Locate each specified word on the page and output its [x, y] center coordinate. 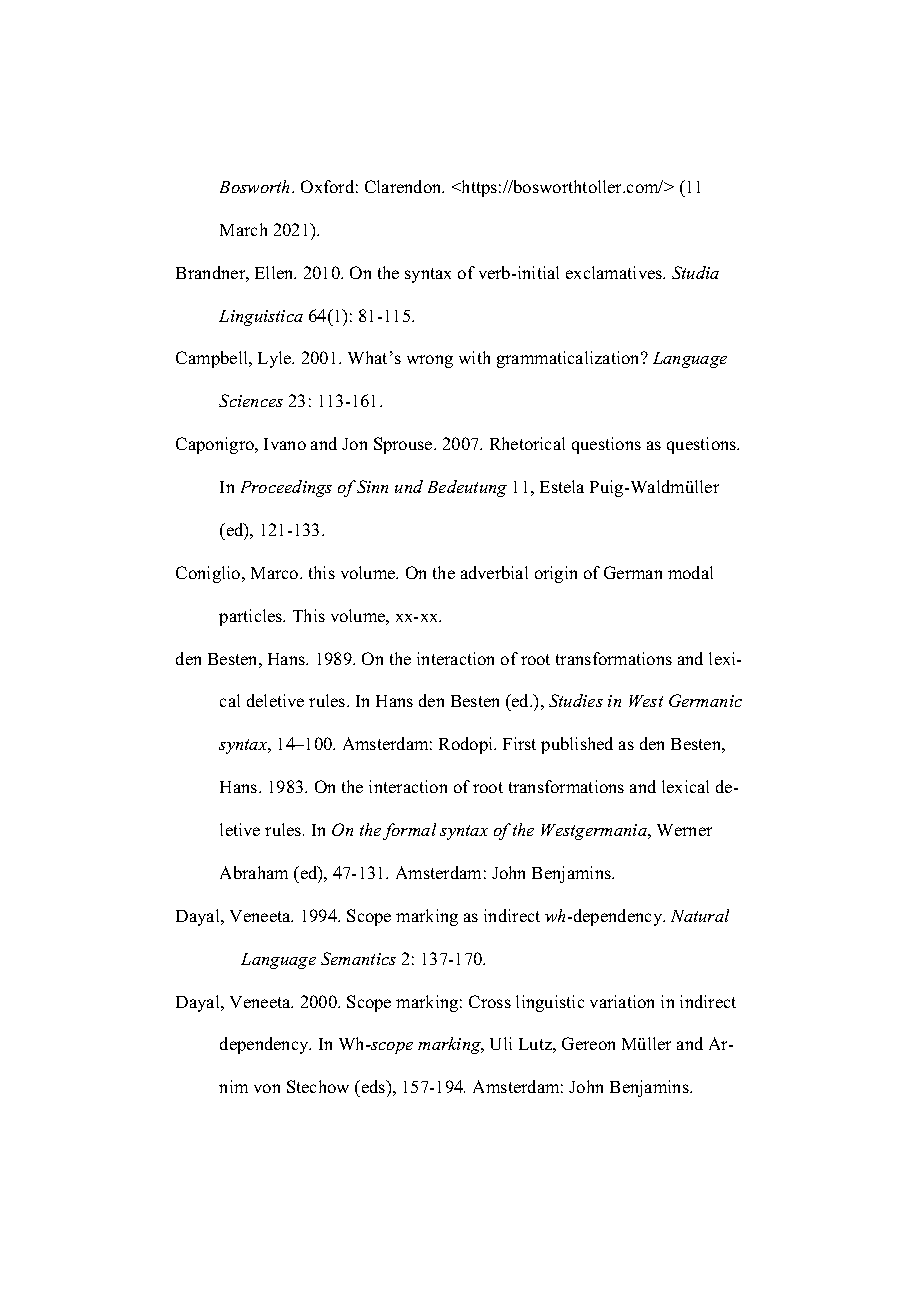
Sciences [251, 400]
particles [252, 617]
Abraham [254, 872]
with [474, 357]
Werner [684, 830]
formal [409, 831]
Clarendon [404, 186]
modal [690, 572]
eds [373, 1088]
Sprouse [404, 445]
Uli [501, 1043]
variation [622, 1001]
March [243, 229]
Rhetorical [527, 443]
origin [556, 574]
